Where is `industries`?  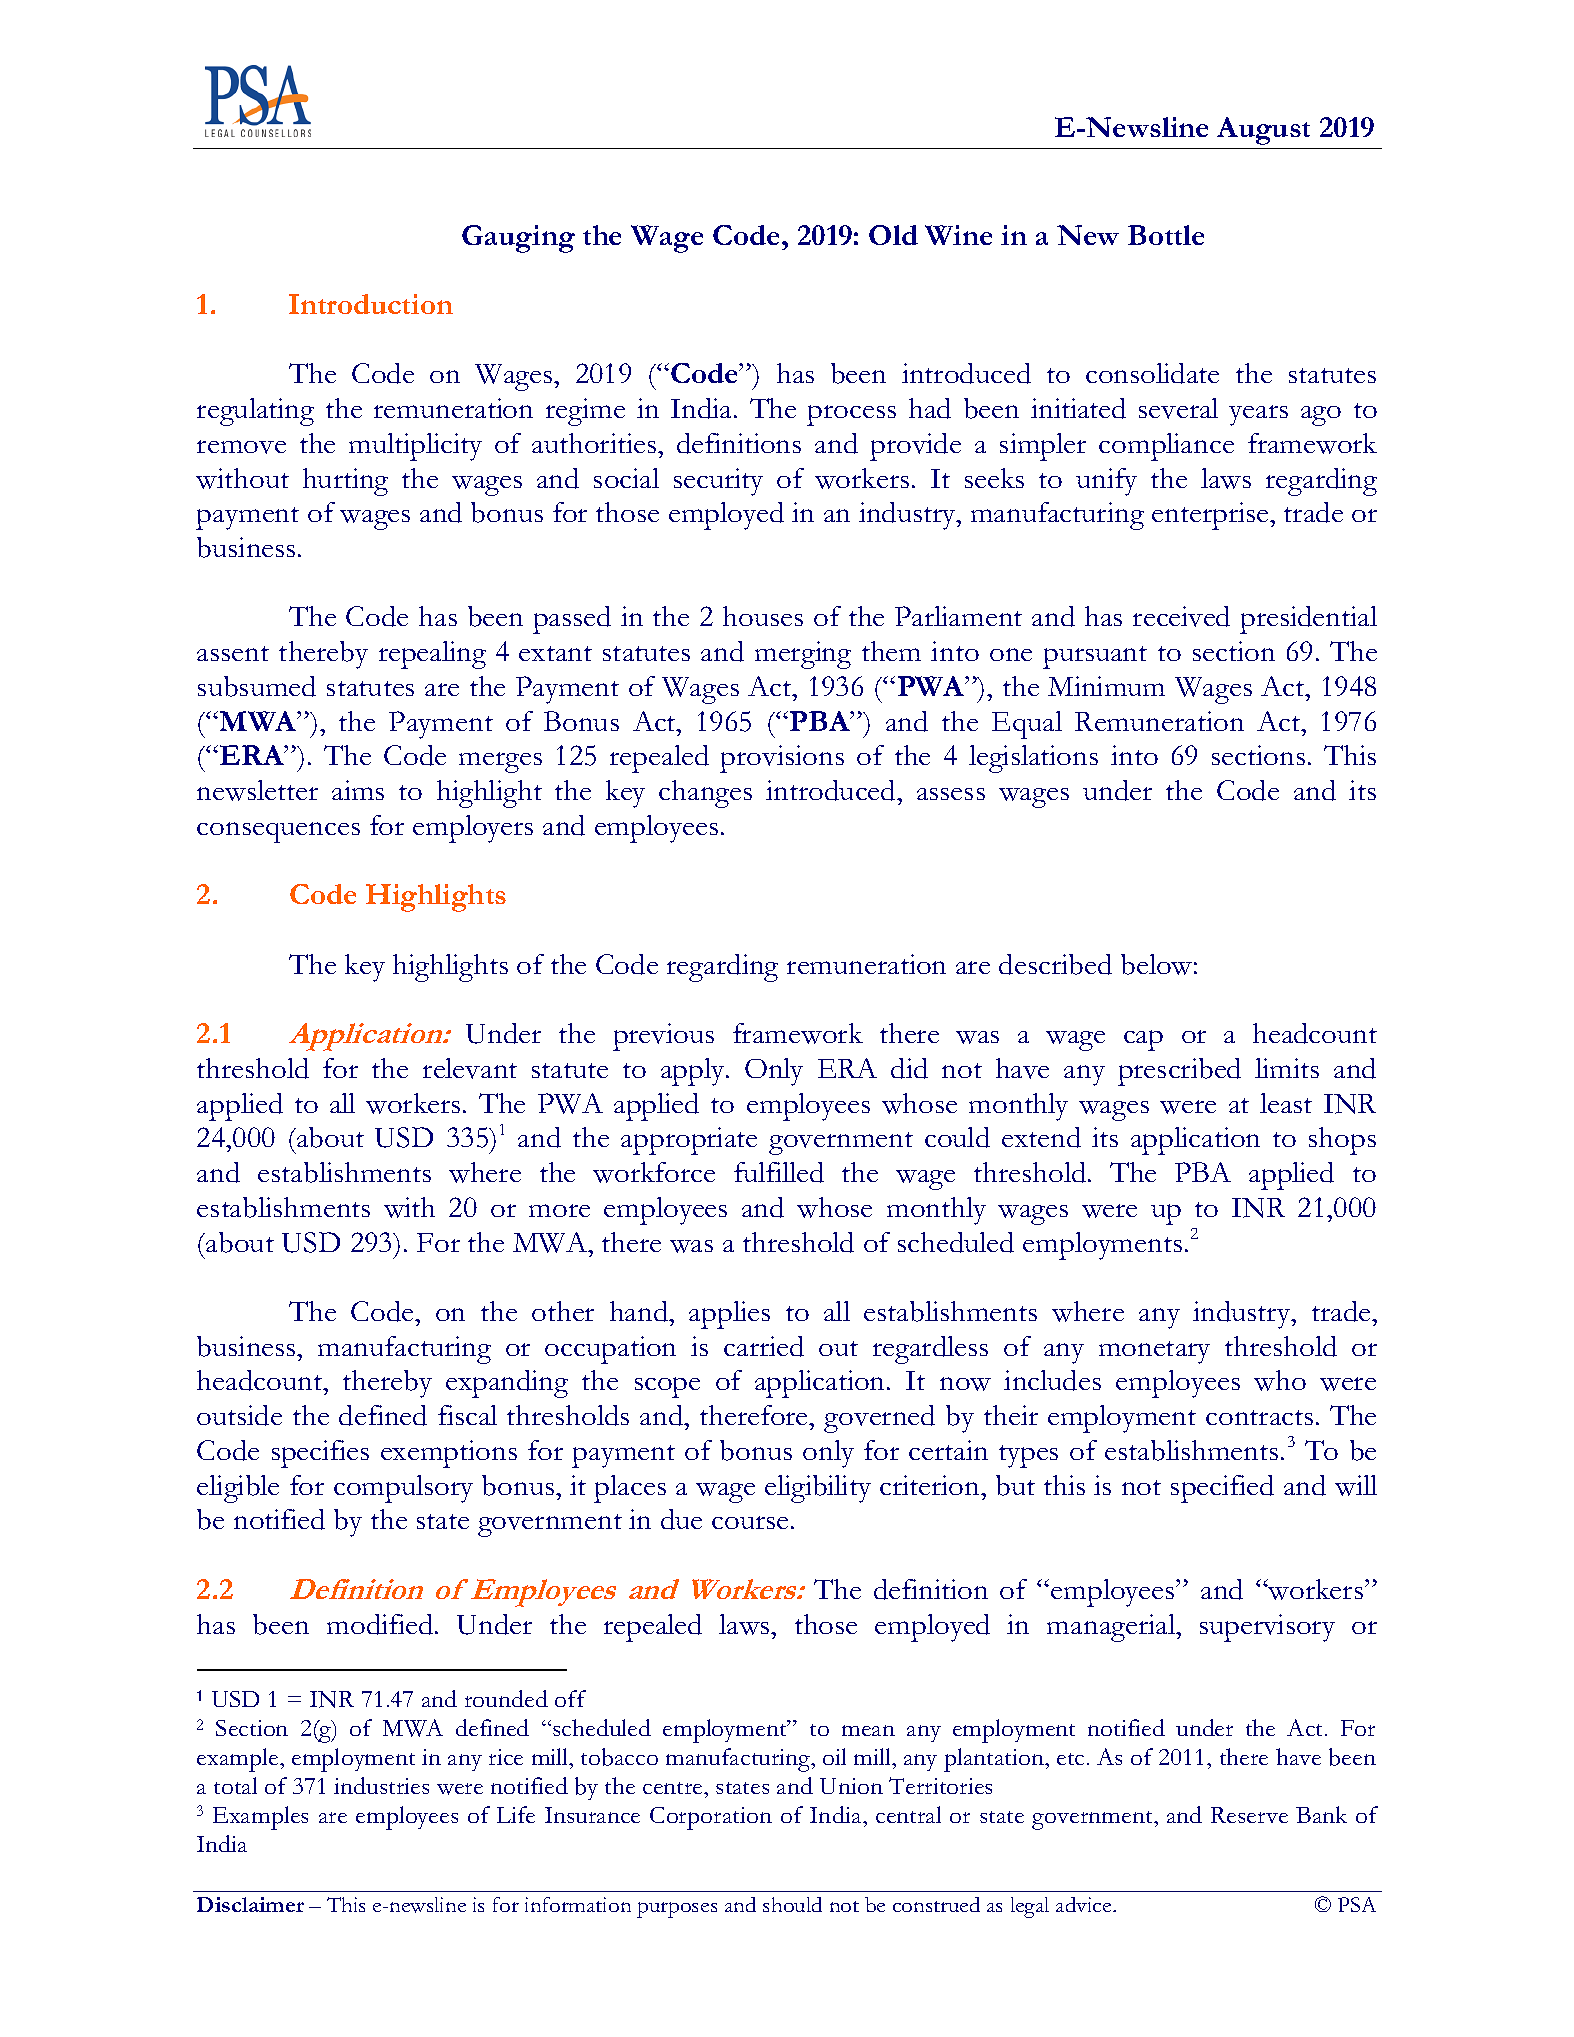
industries is located at coordinates (381, 1785).
